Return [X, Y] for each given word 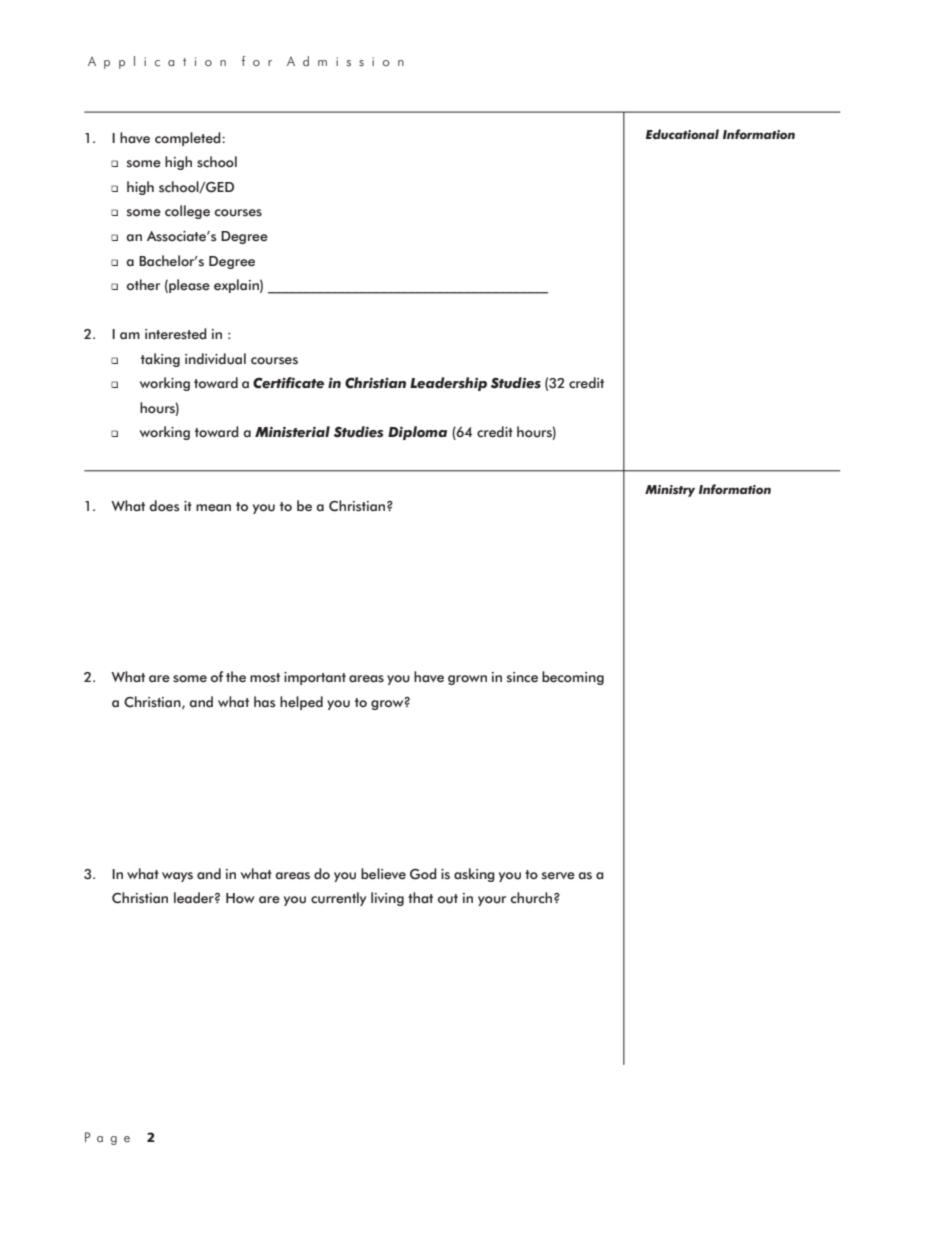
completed [189, 139]
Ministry [670, 491]
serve [558, 876]
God [423, 874]
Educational [682, 134]
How [240, 898]
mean [213, 508]
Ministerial [292, 432]
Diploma [417, 433]
